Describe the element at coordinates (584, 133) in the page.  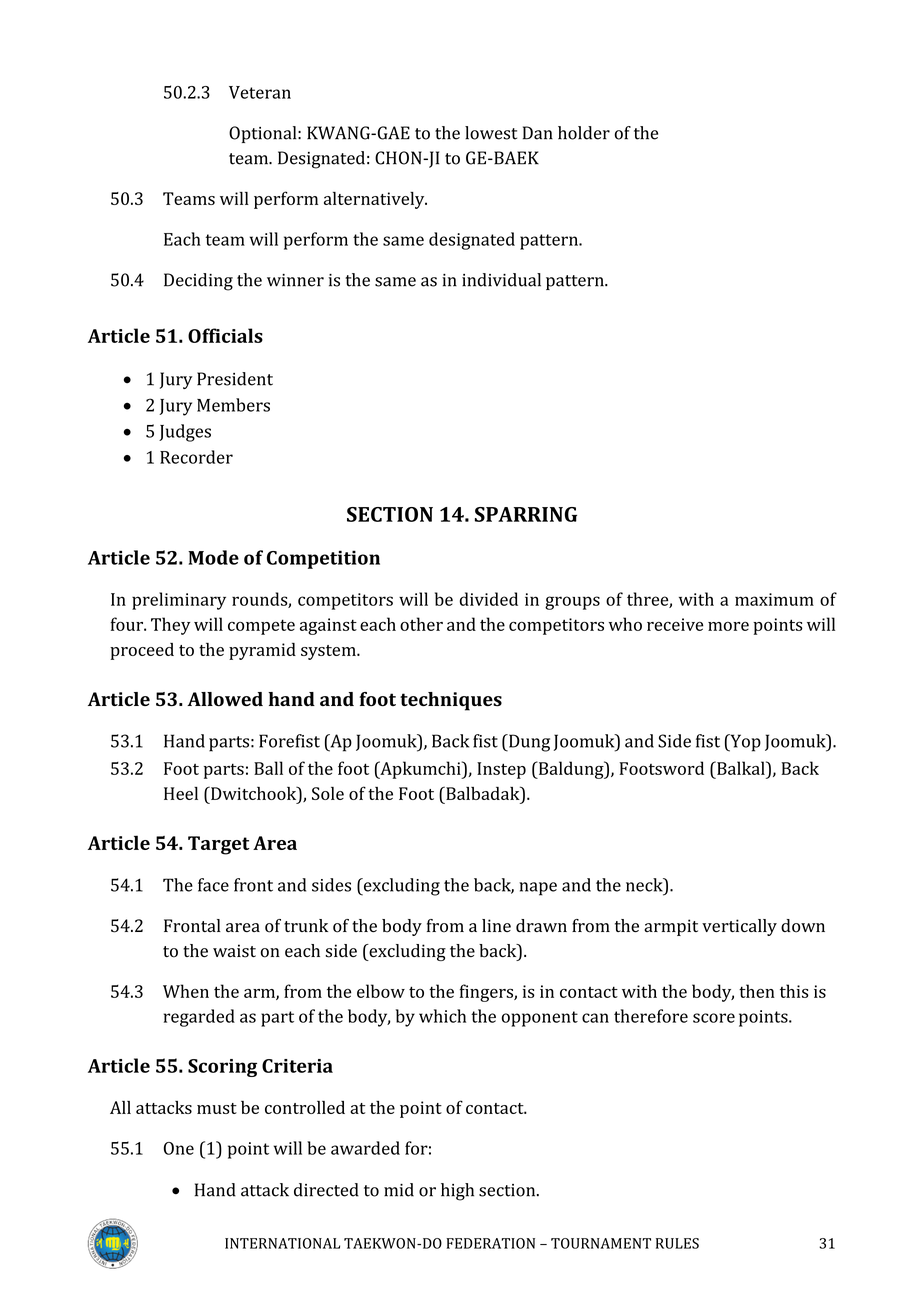
I see `holder` at that location.
